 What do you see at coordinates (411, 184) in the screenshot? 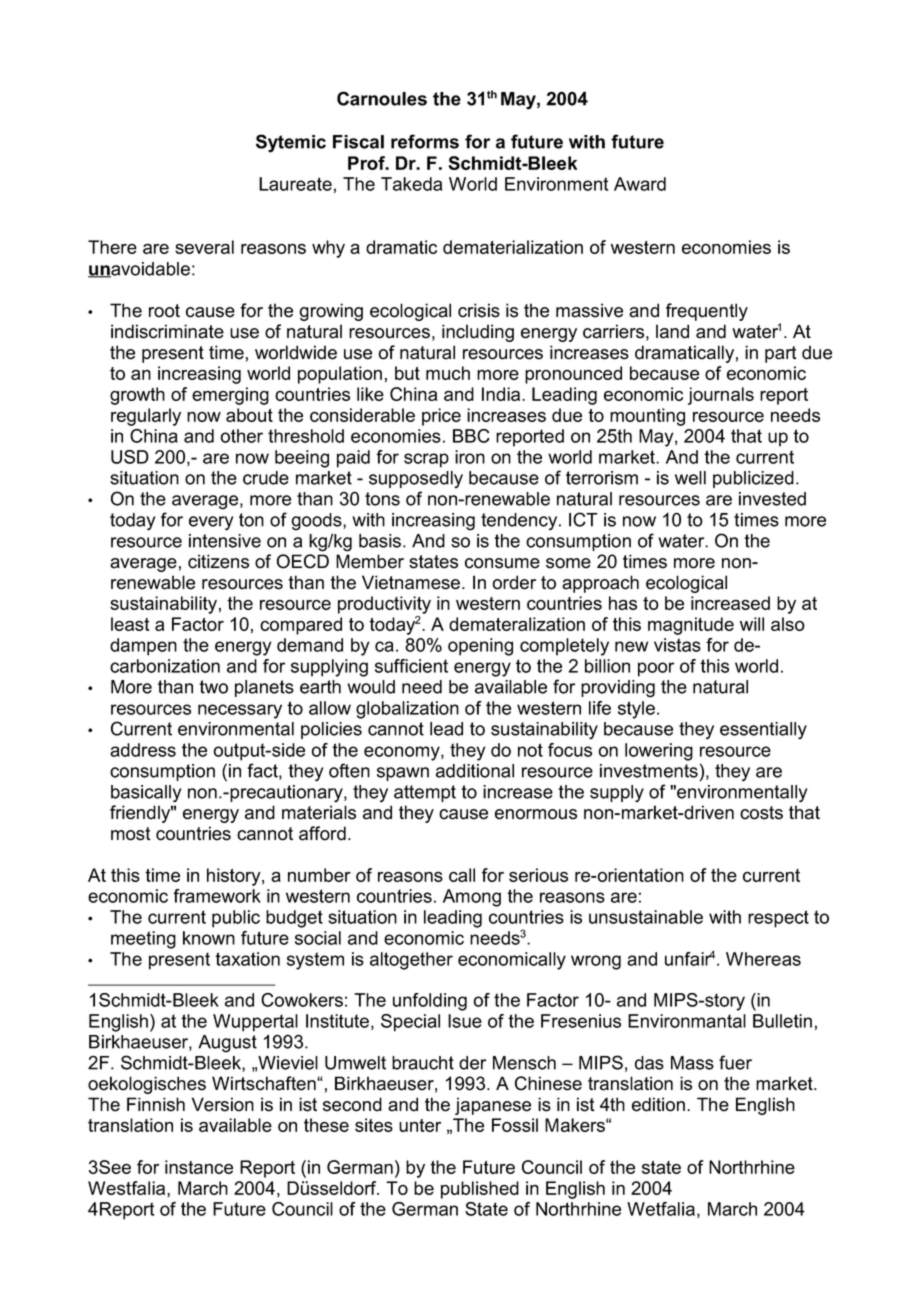
I see `Takeda` at bounding box center [411, 184].
